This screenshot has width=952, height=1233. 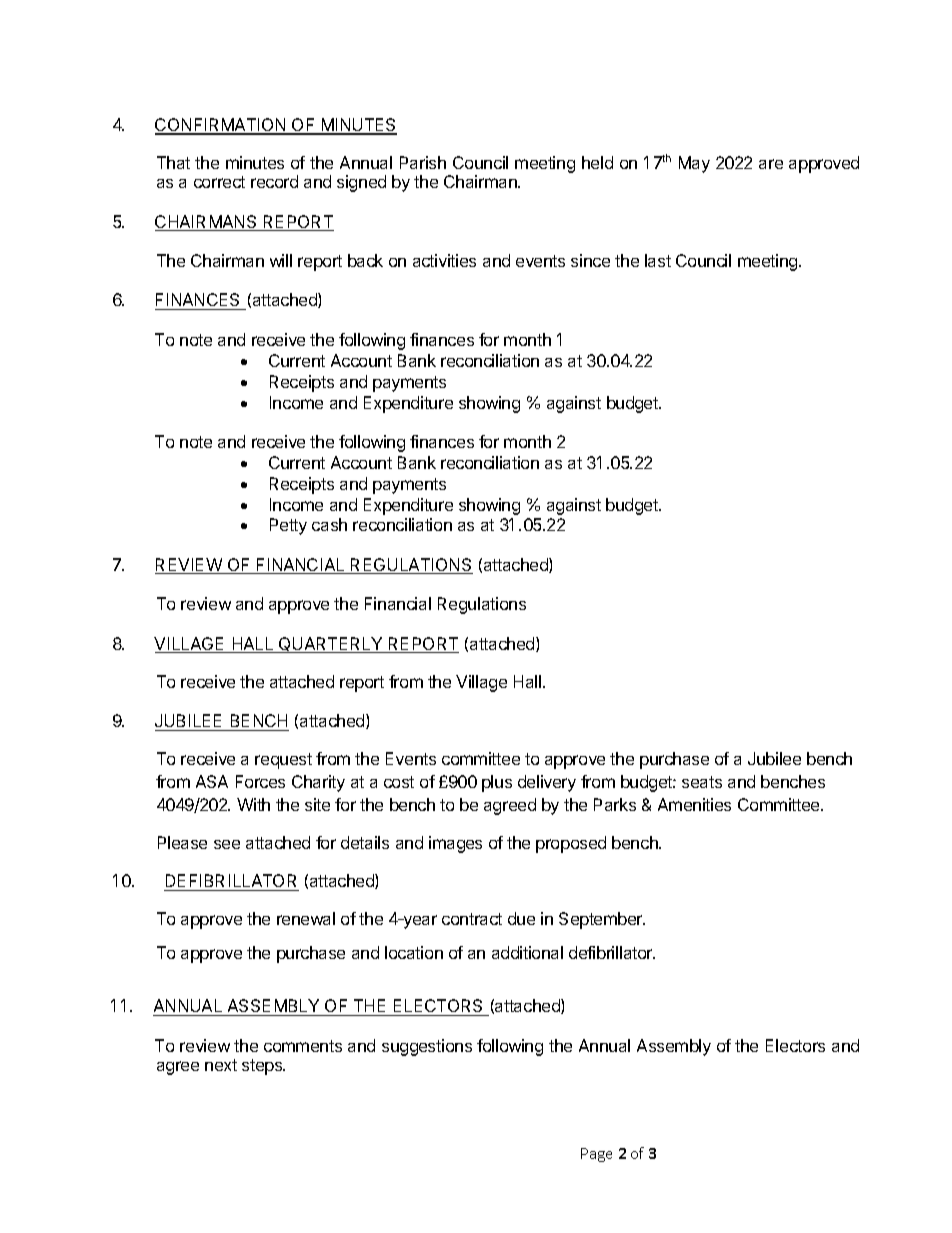 I want to click on renewal, so click(x=306, y=918).
